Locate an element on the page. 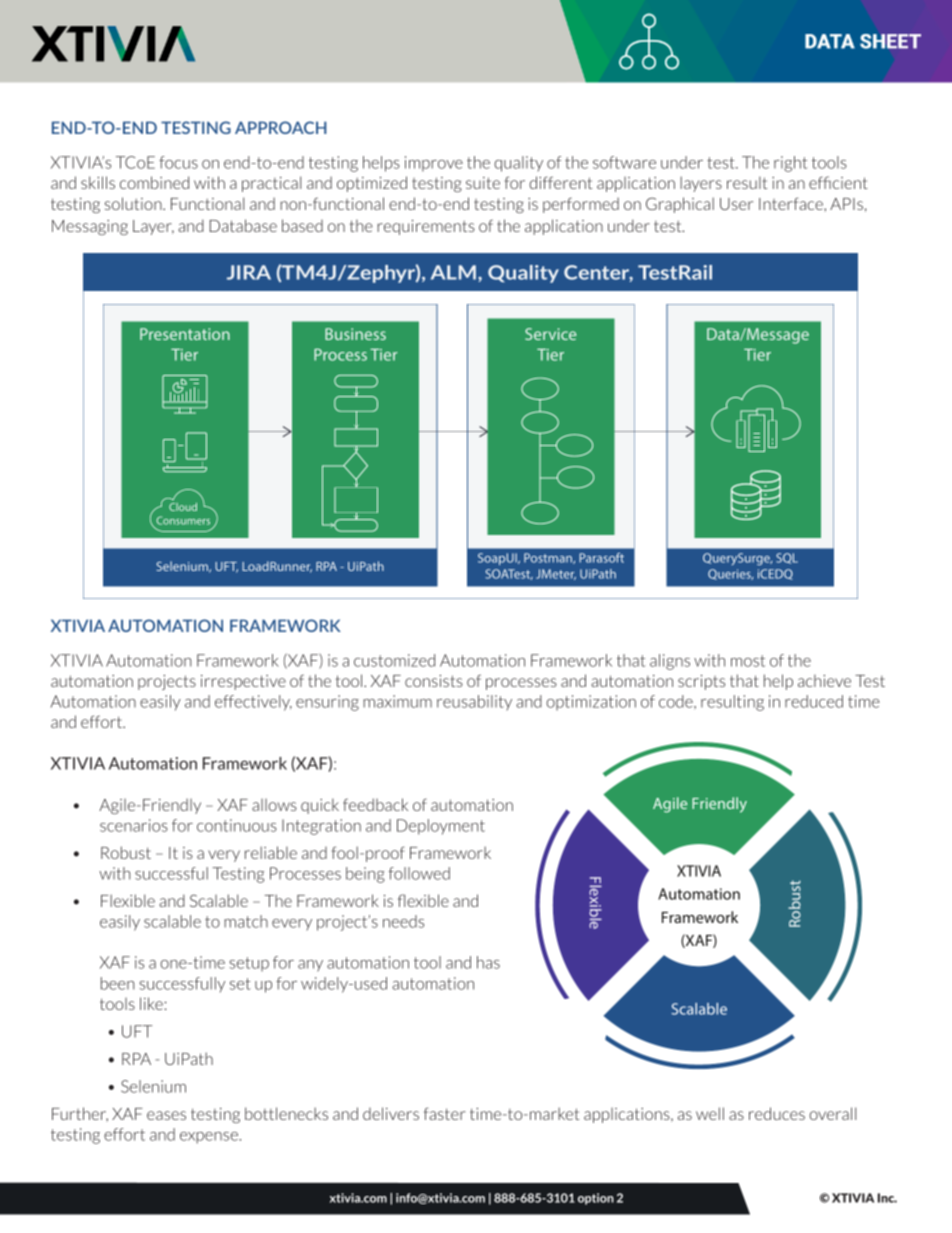  reduced is located at coordinates (814, 701).
